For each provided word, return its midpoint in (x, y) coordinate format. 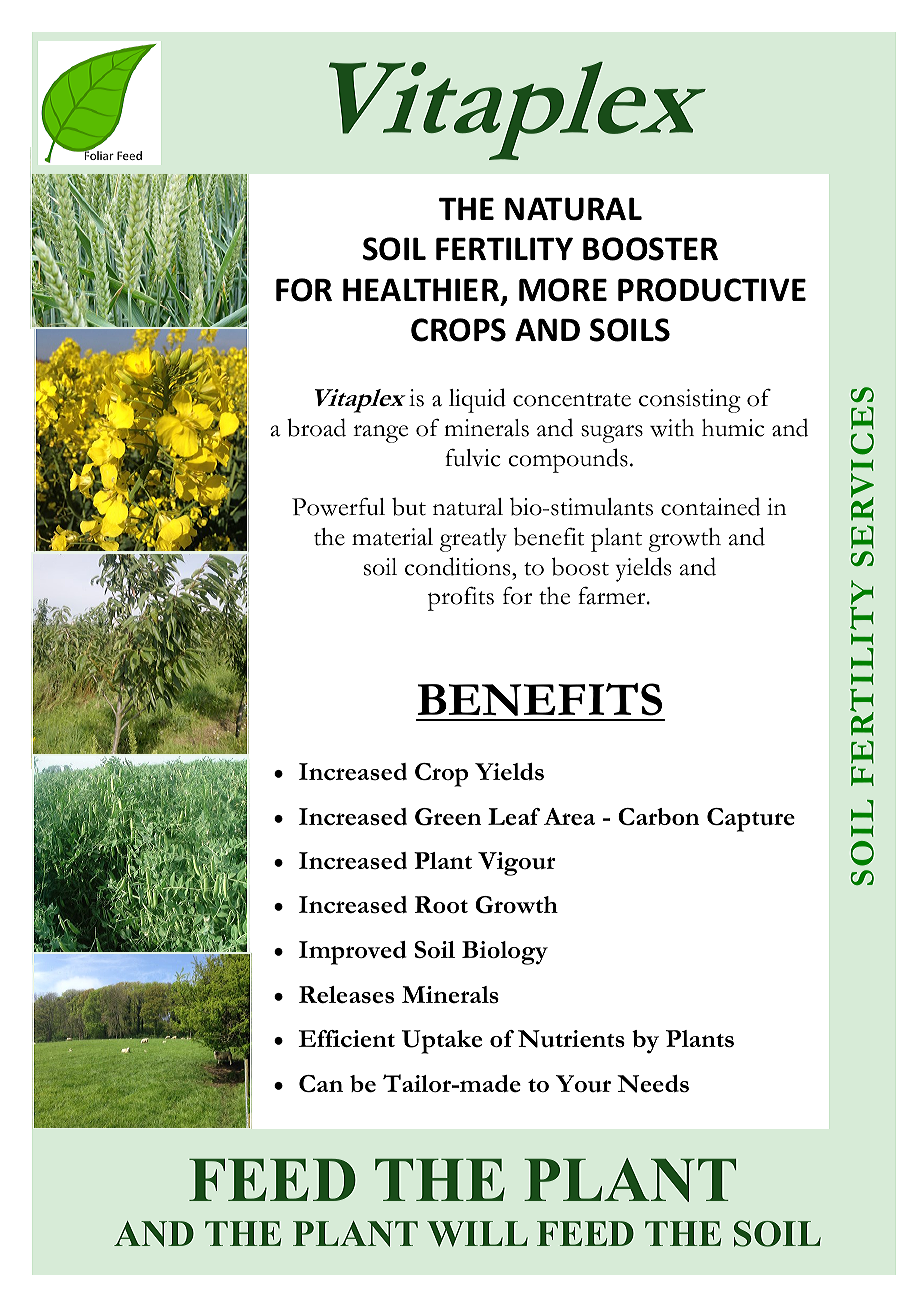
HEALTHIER (421, 289)
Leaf (514, 816)
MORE (563, 290)
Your (583, 1083)
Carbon (658, 816)
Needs (653, 1084)
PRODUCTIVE (712, 290)
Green (448, 817)
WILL (477, 1234)
